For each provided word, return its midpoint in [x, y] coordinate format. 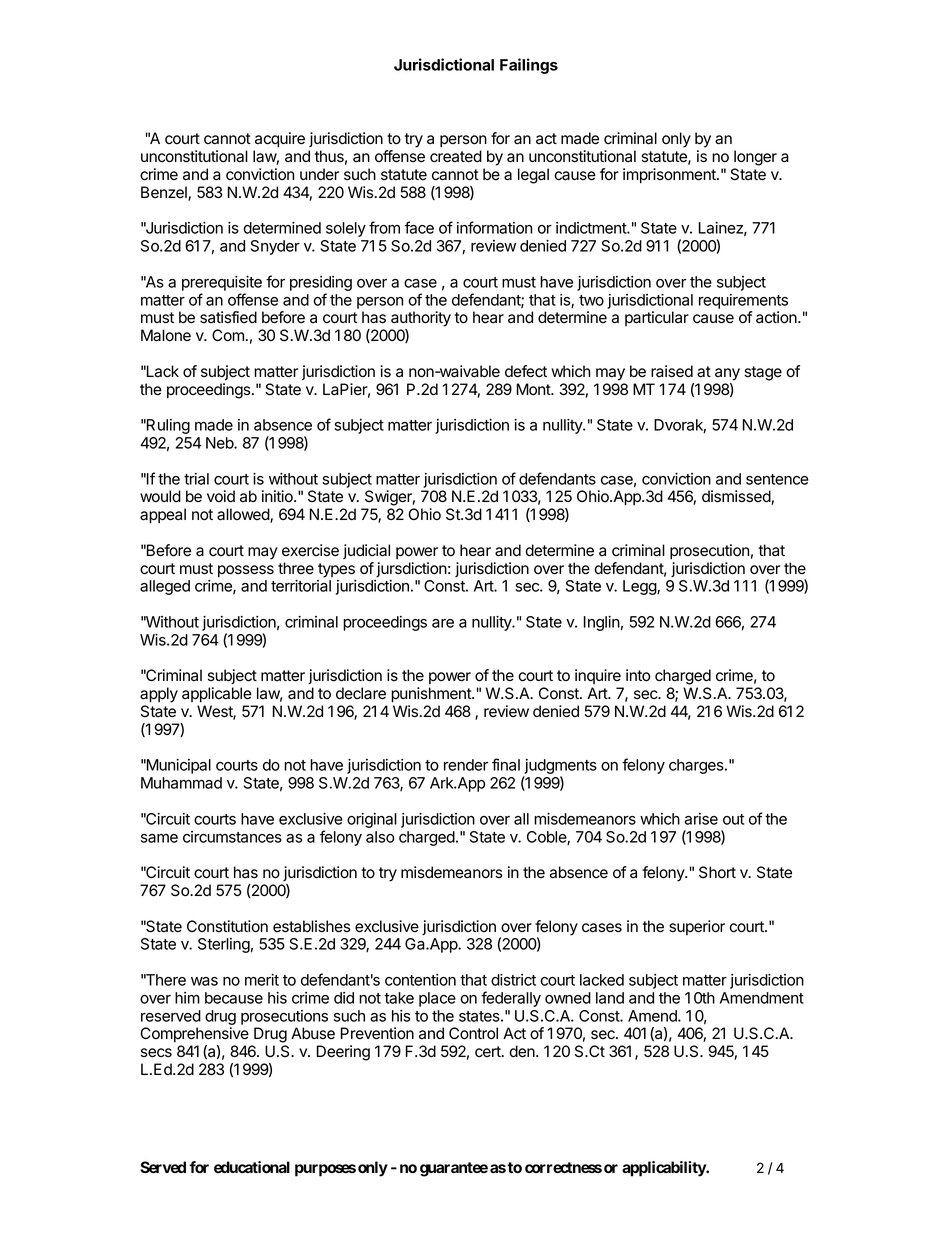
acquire [280, 140]
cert [489, 1051]
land [610, 998]
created [456, 156]
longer [755, 158]
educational [252, 1167]
